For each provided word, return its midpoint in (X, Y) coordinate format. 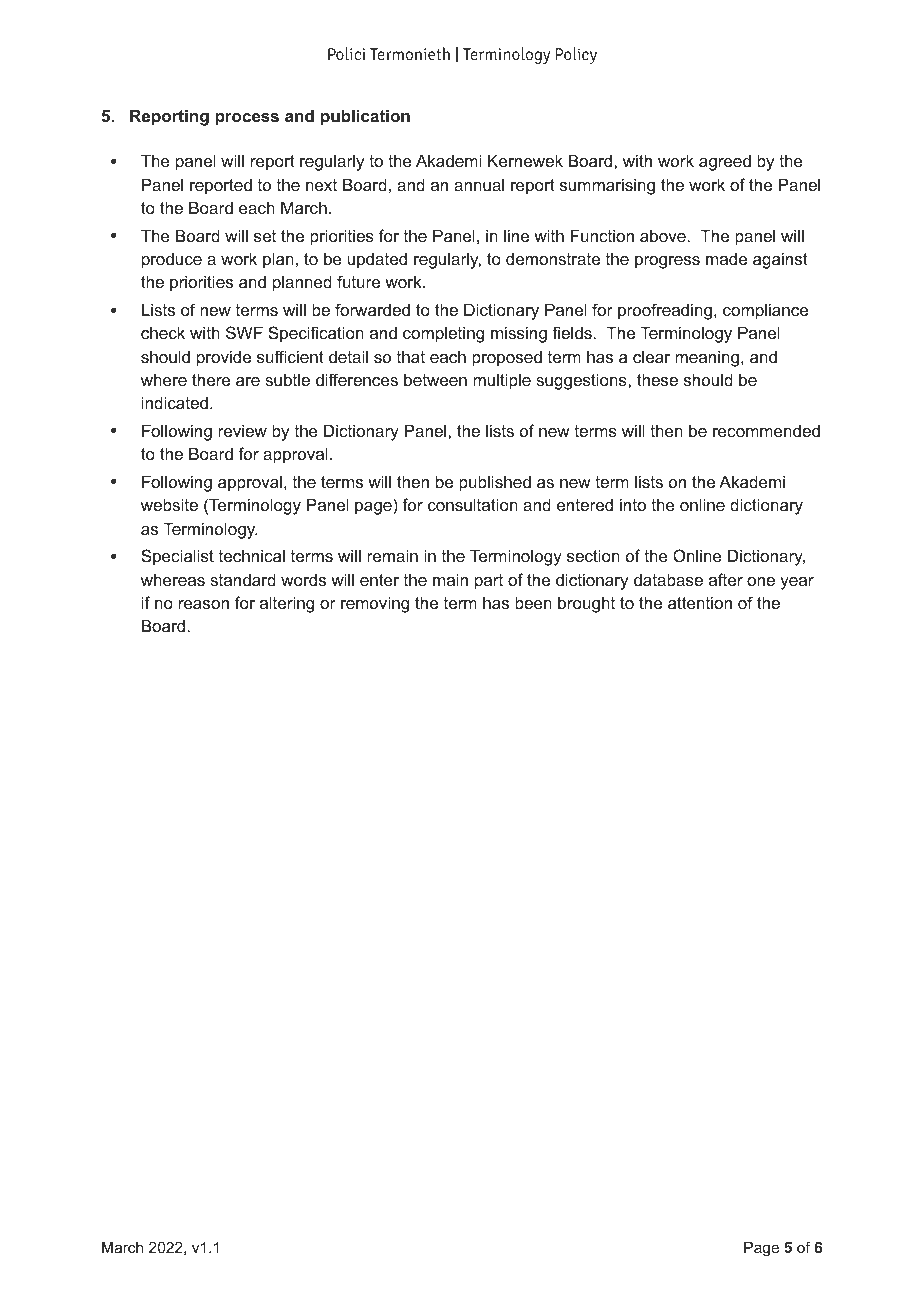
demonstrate (553, 258)
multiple (502, 381)
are (248, 381)
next (321, 185)
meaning (707, 358)
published (495, 483)
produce (172, 260)
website (169, 504)
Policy (576, 55)
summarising (607, 186)
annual (479, 184)
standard (243, 579)
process (247, 119)
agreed (725, 162)
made (726, 258)
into (633, 504)
